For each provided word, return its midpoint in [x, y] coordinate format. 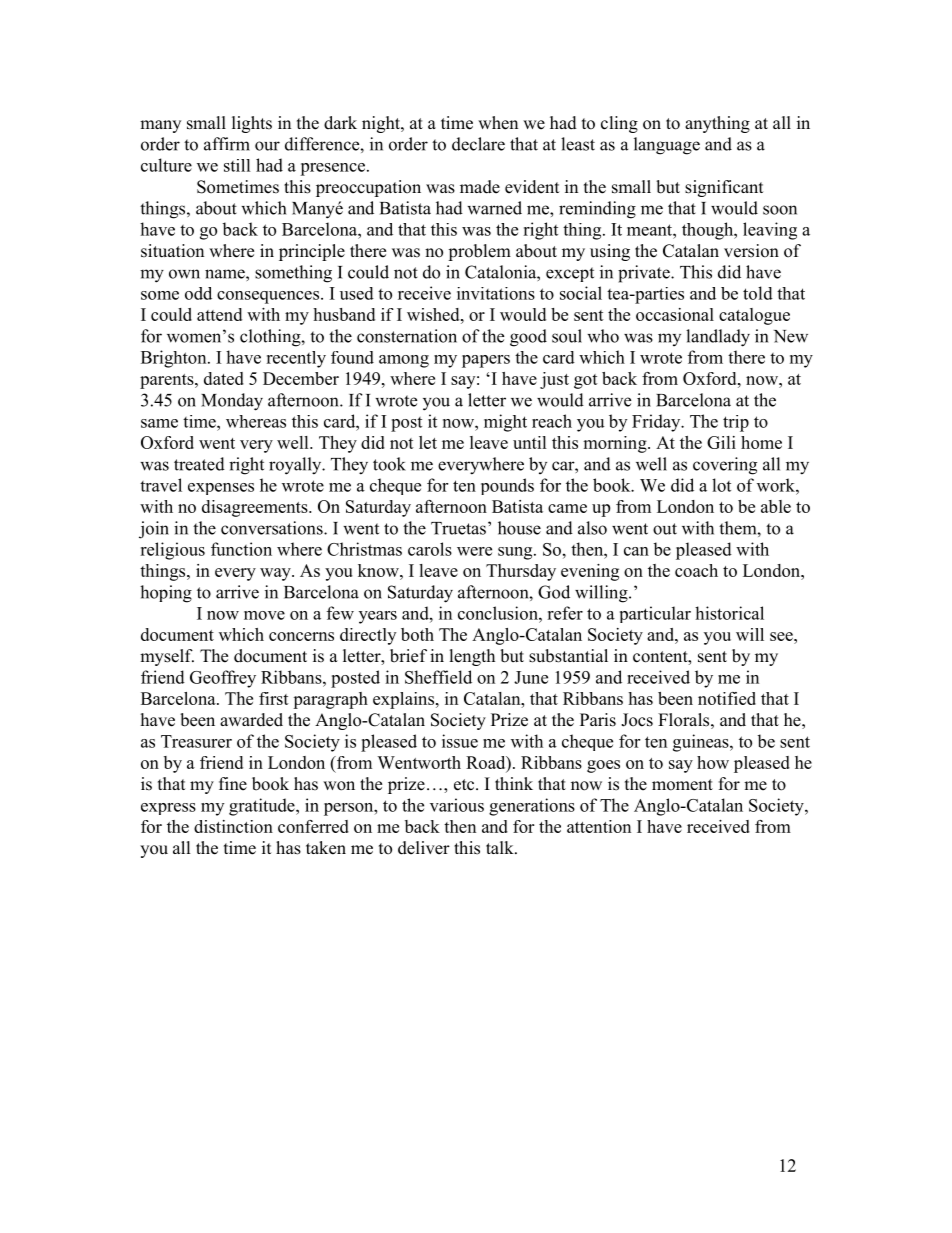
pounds [507, 486]
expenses [221, 489]
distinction [233, 826]
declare [478, 144]
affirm [227, 144]
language [667, 146]
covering [725, 466]
